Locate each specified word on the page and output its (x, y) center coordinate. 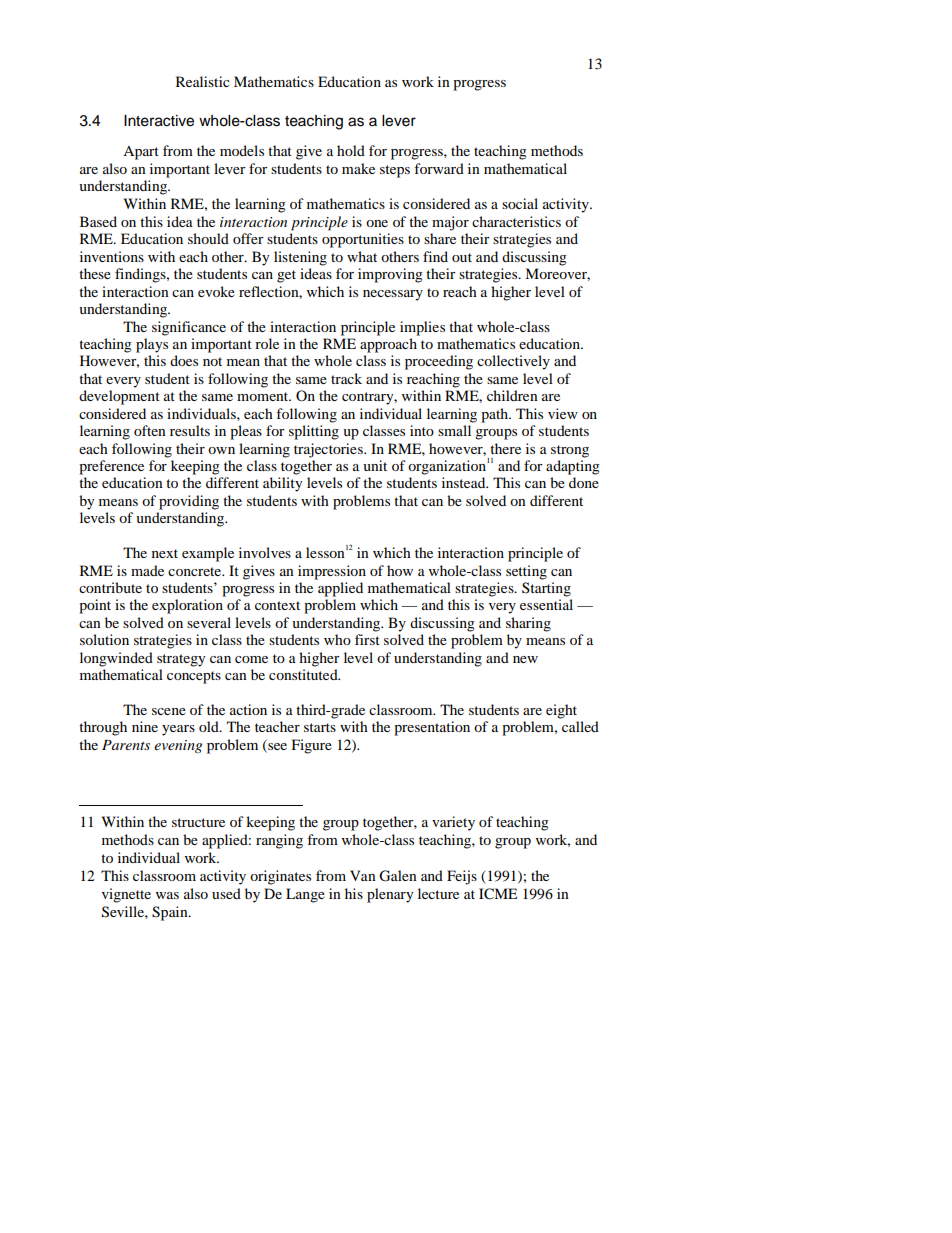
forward (439, 168)
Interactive (159, 121)
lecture (438, 893)
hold (351, 150)
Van (363, 875)
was (167, 895)
